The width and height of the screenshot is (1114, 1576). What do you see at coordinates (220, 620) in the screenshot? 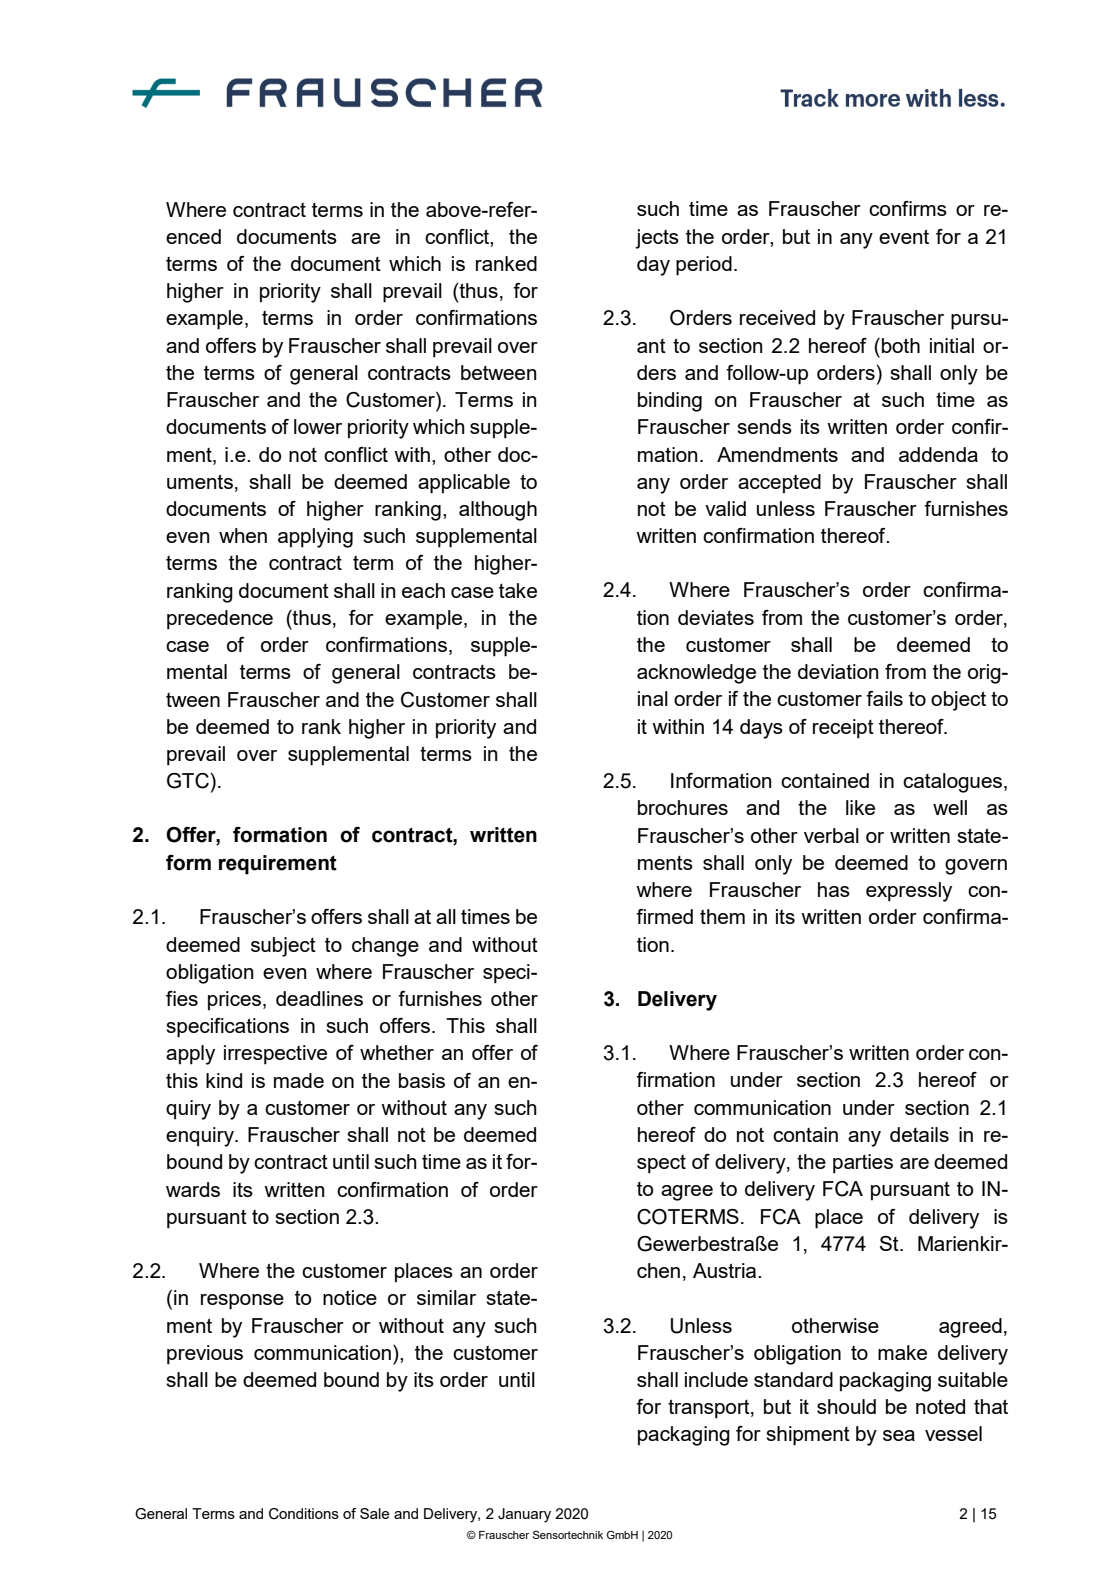
I see `precedence` at bounding box center [220, 620].
